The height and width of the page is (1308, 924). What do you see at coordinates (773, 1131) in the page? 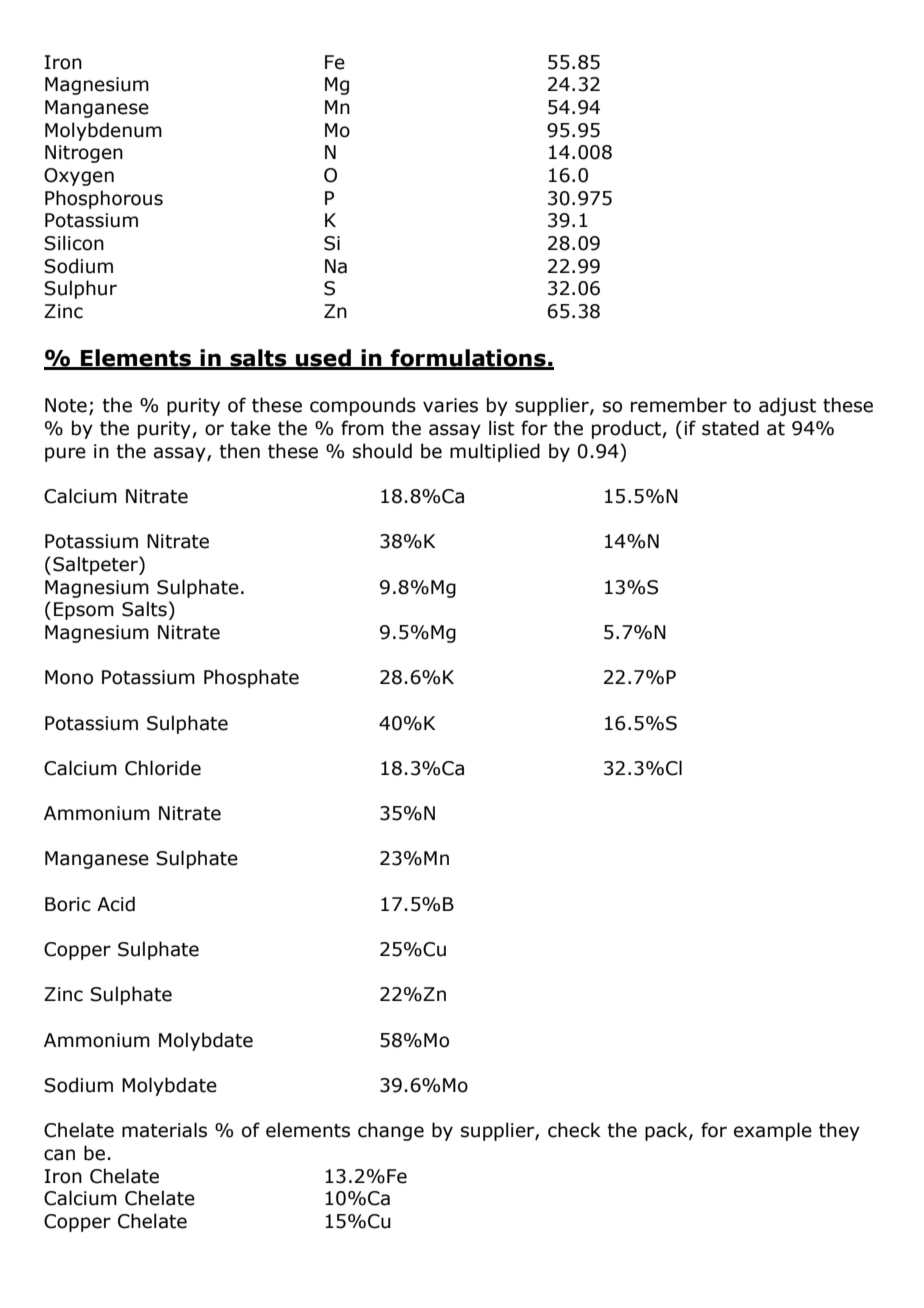
I see `example` at bounding box center [773, 1131].
